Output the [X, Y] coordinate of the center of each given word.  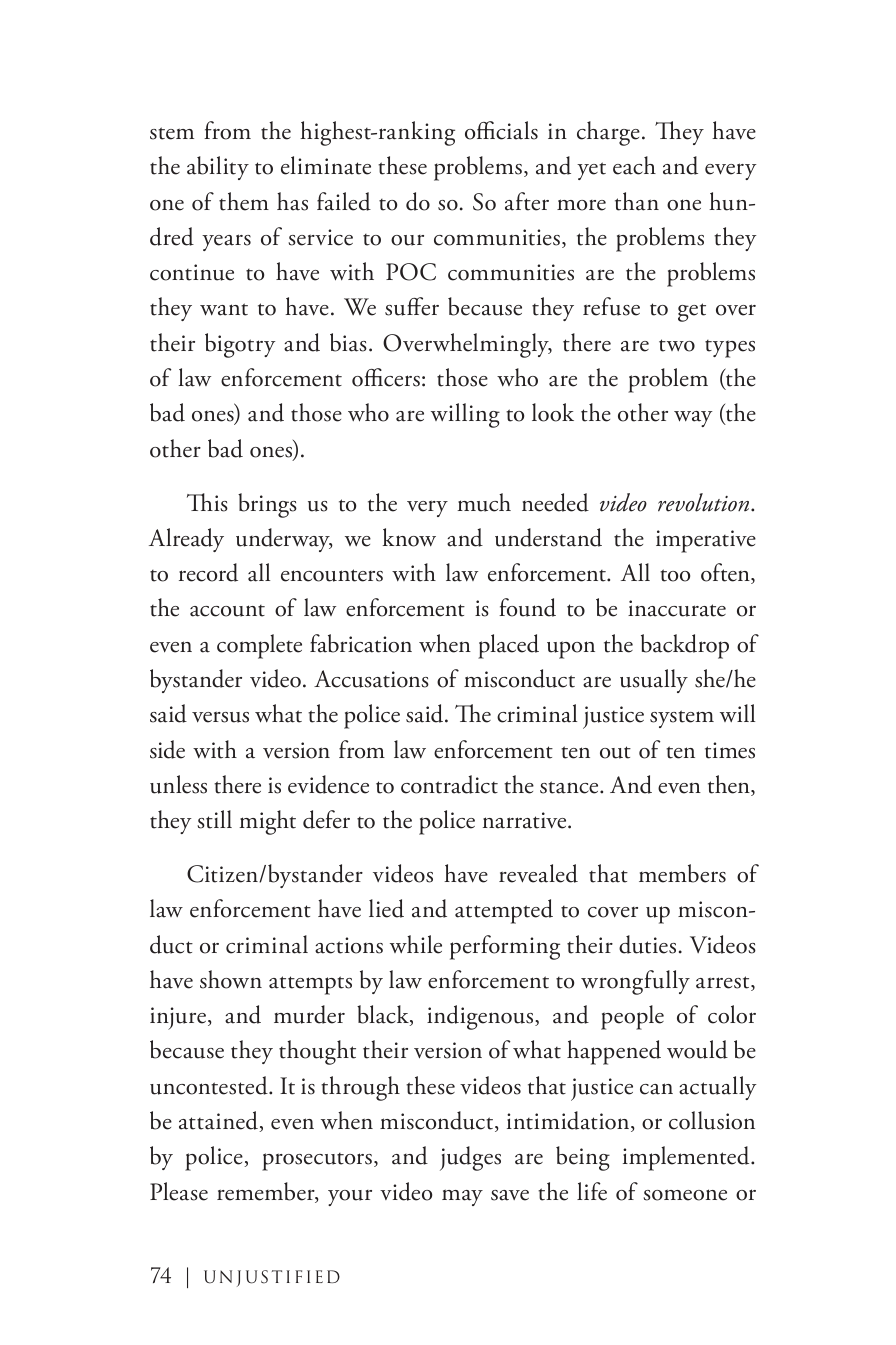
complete [259, 646]
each [634, 165]
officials [501, 130]
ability [218, 168]
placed [508, 646]
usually [654, 681]
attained [219, 1121]
